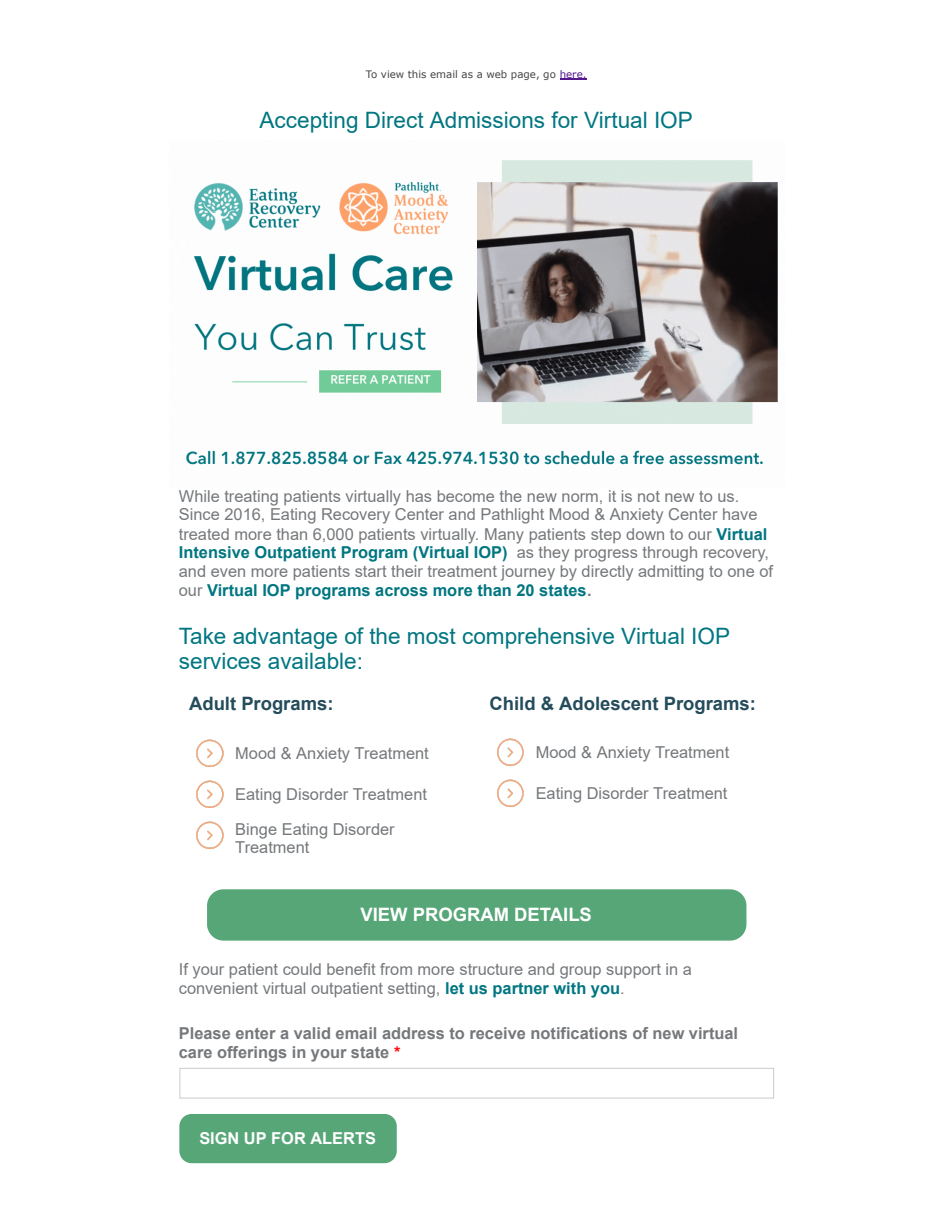 The height and width of the page is (1232, 952). What do you see at coordinates (219, 1138) in the page?
I see `SIGN` at bounding box center [219, 1138].
